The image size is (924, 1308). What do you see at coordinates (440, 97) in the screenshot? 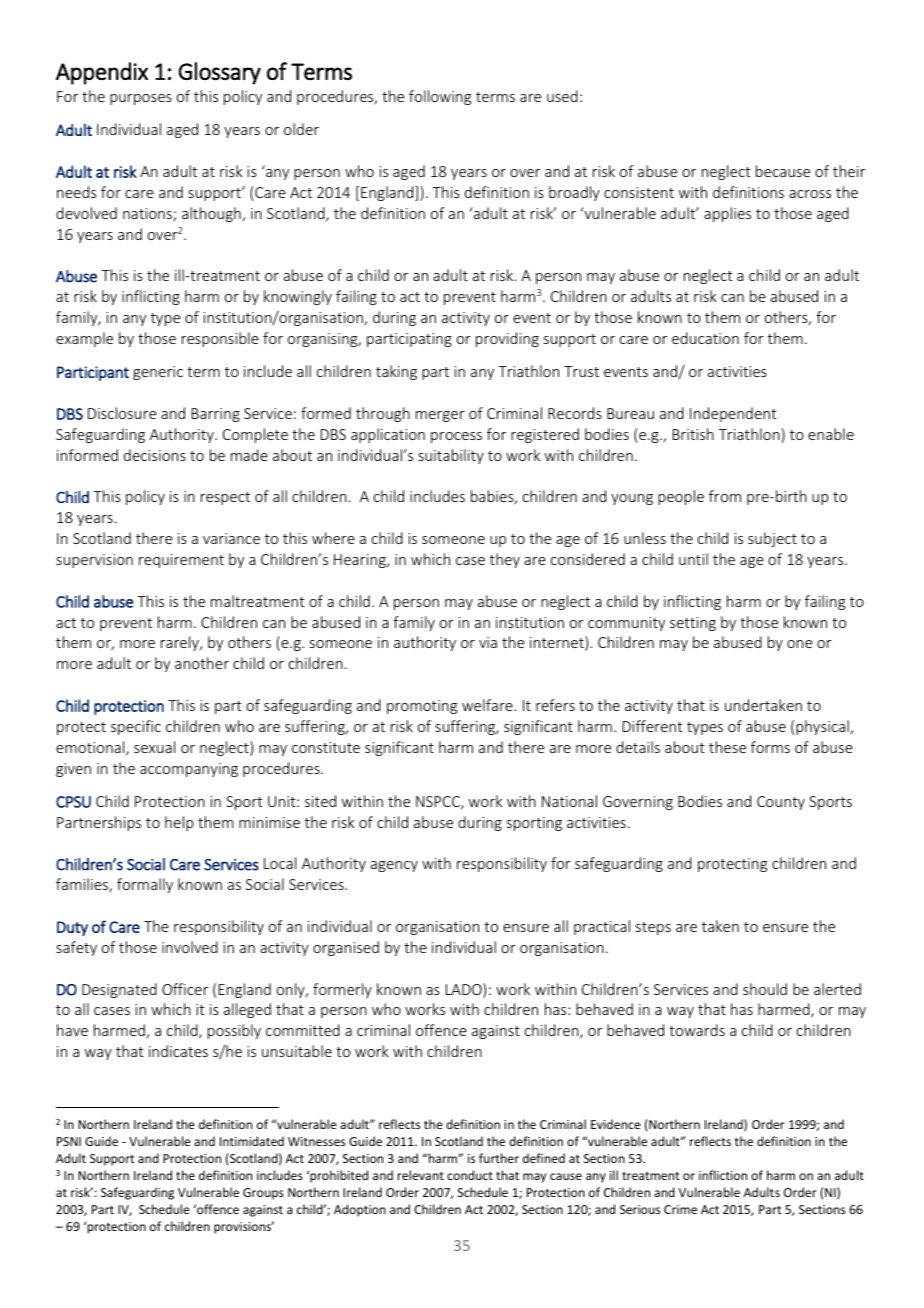
I see `following` at bounding box center [440, 97].
